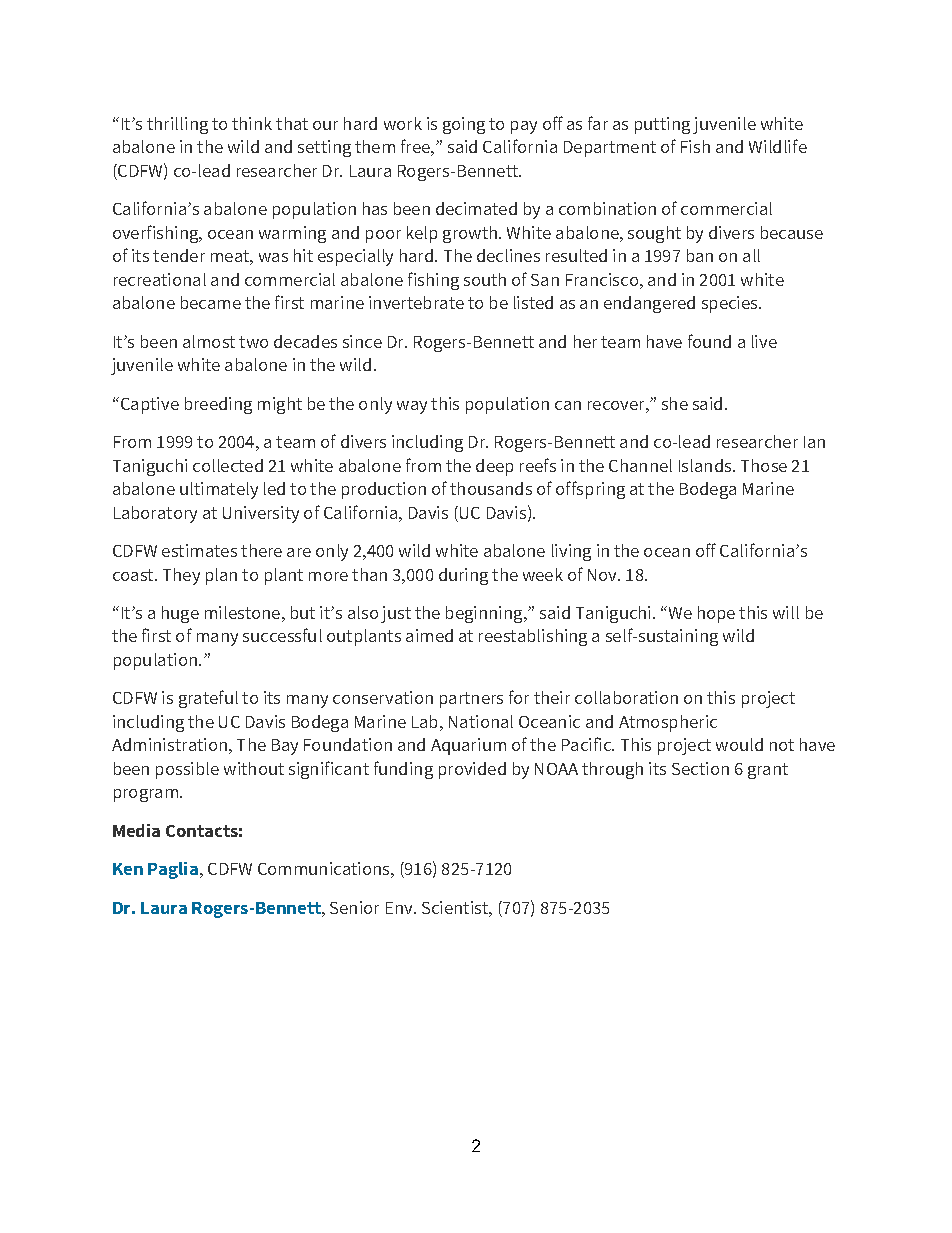 The width and height of the screenshot is (952, 1233). I want to click on aimed, so click(429, 635).
